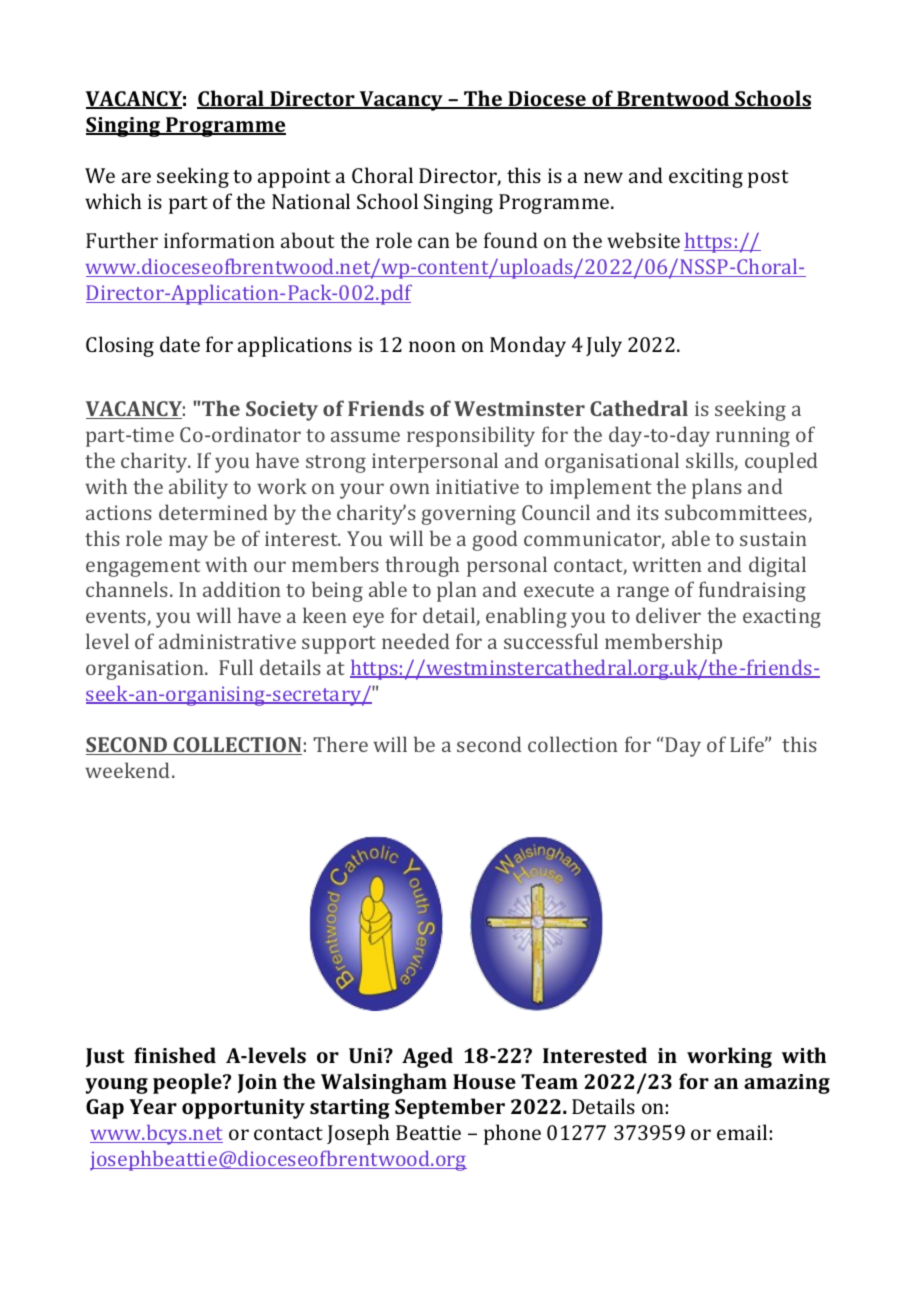 The height and width of the document is (1313, 924). What do you see at coordinates (468, 515) in the document?
I see `governing` at bounding box center [468, 515].
